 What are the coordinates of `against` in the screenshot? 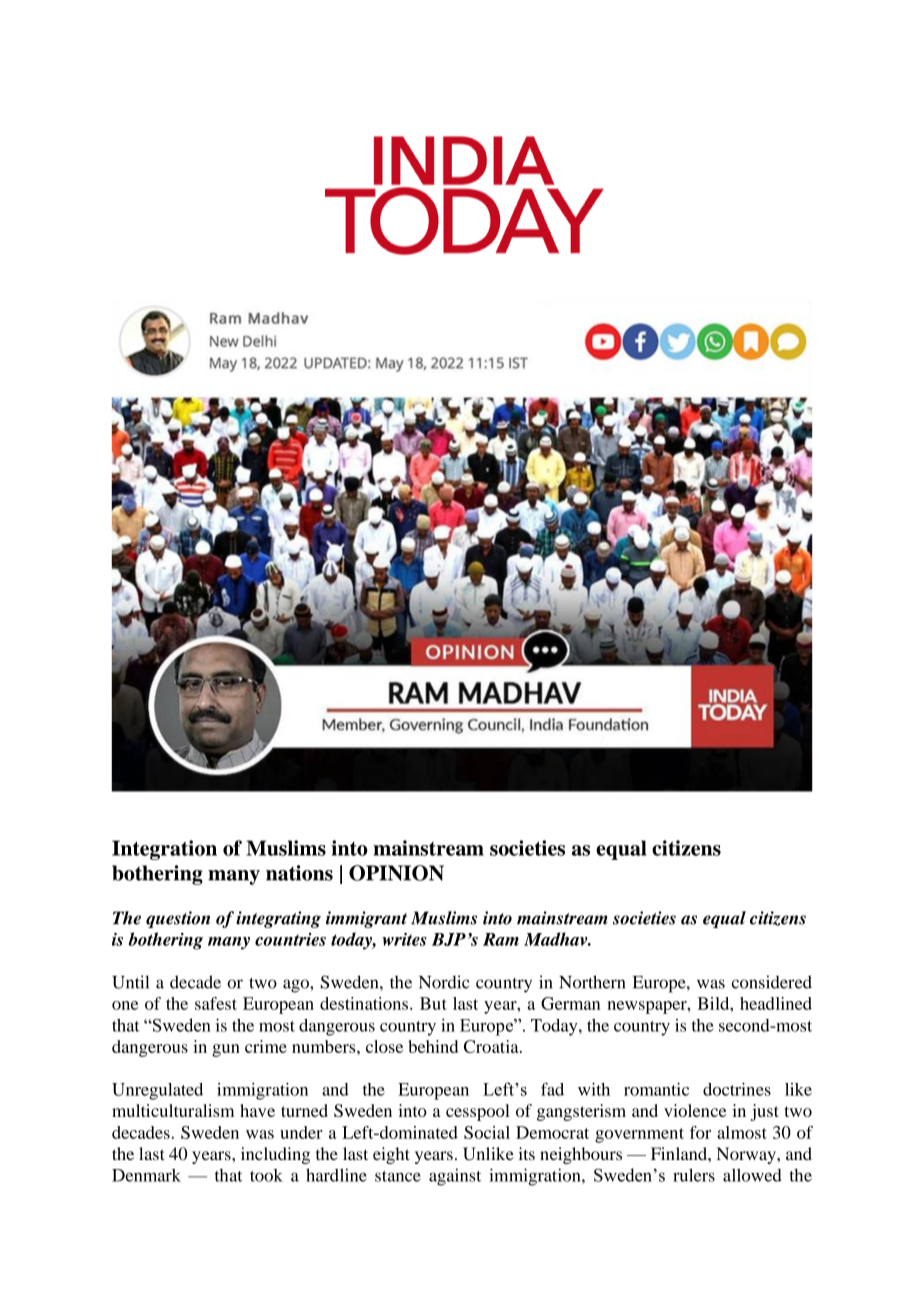 It's located at (455, 1177).
